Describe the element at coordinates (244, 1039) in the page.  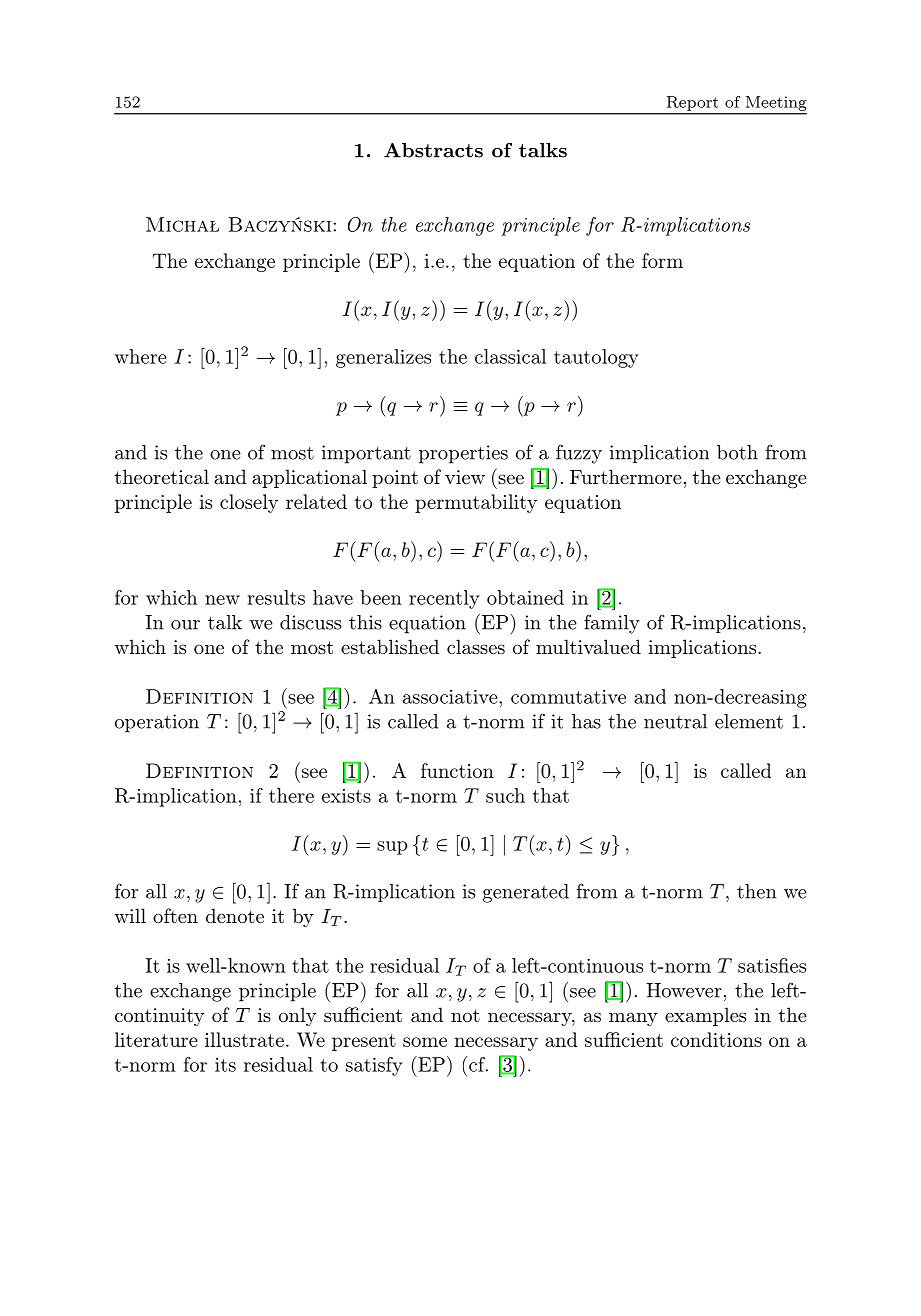
I see `illustrate` at that location.
